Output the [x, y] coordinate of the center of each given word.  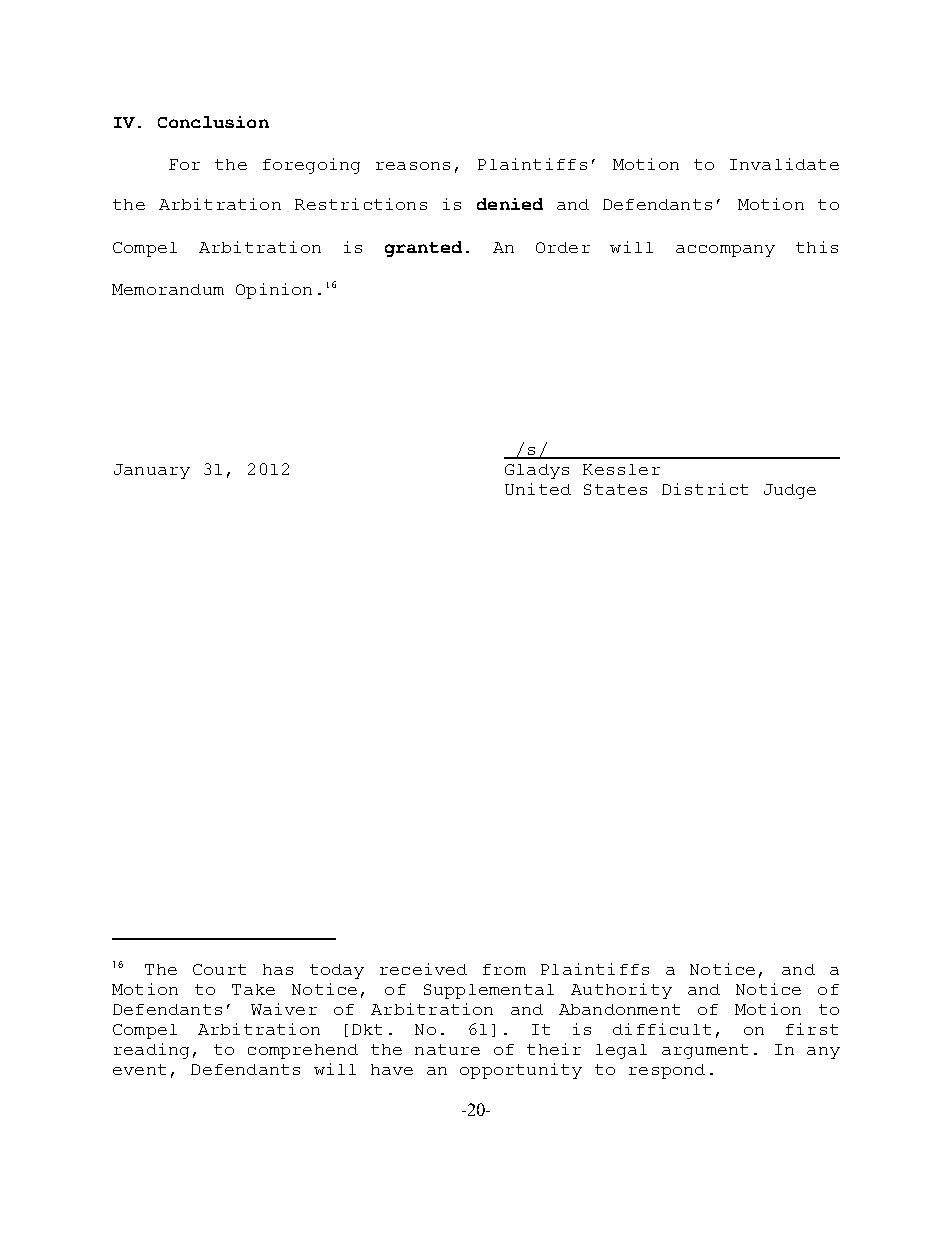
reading [151, 1051]
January [152, 471]
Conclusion [213, 122]
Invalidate [784, 164]
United [538, 489]
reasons [413, 166]
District [705, 489]
